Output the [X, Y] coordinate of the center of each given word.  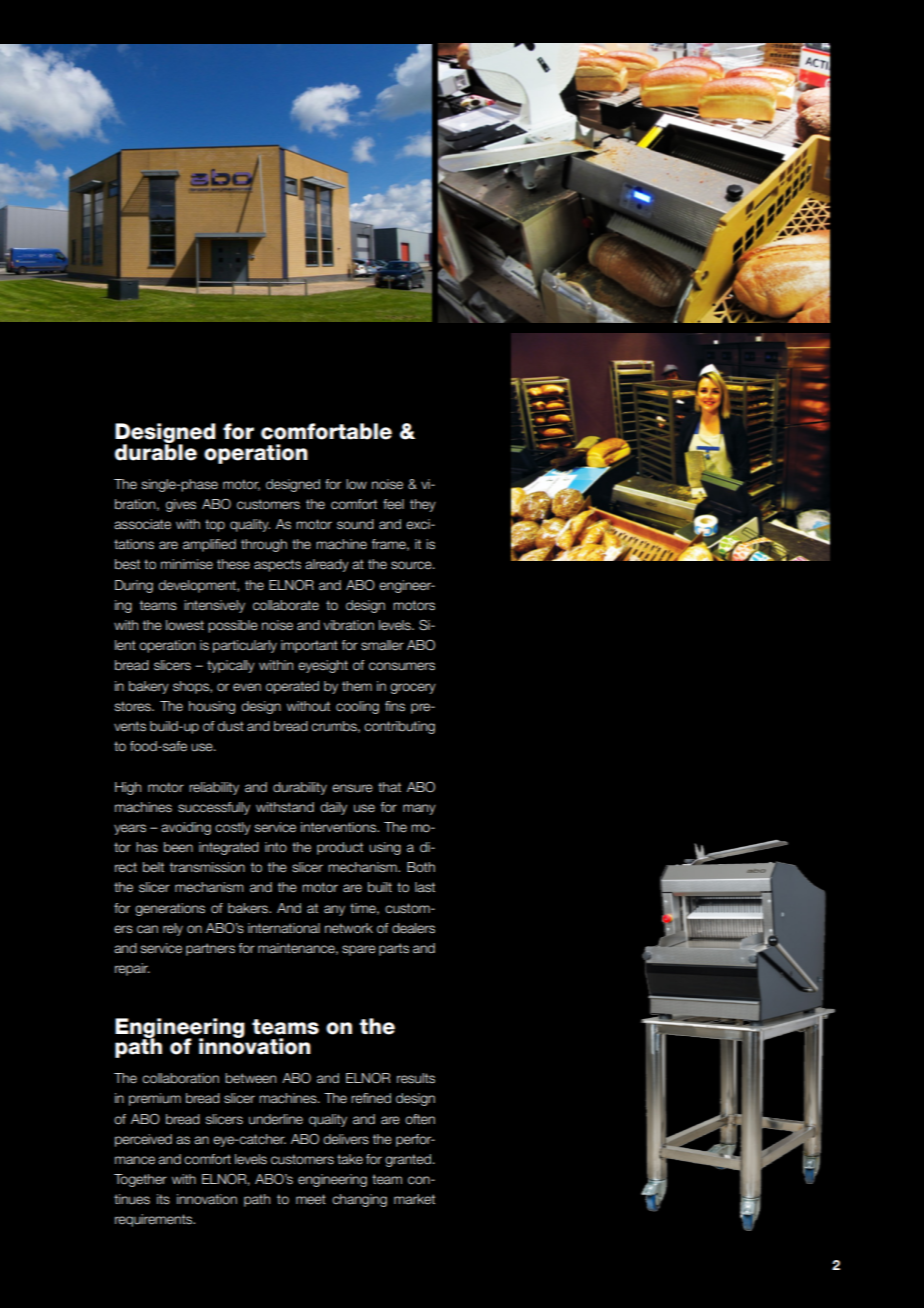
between [250, 1078]
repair [132, 969]
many [419, 809]
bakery [149, 687]
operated [292, 687]
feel [393, 504]
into [276, 847]
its [163, 1199]
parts [394, 949]
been [178, 847]
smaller [382, 645]
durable [156, 451]
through [264, 545]
